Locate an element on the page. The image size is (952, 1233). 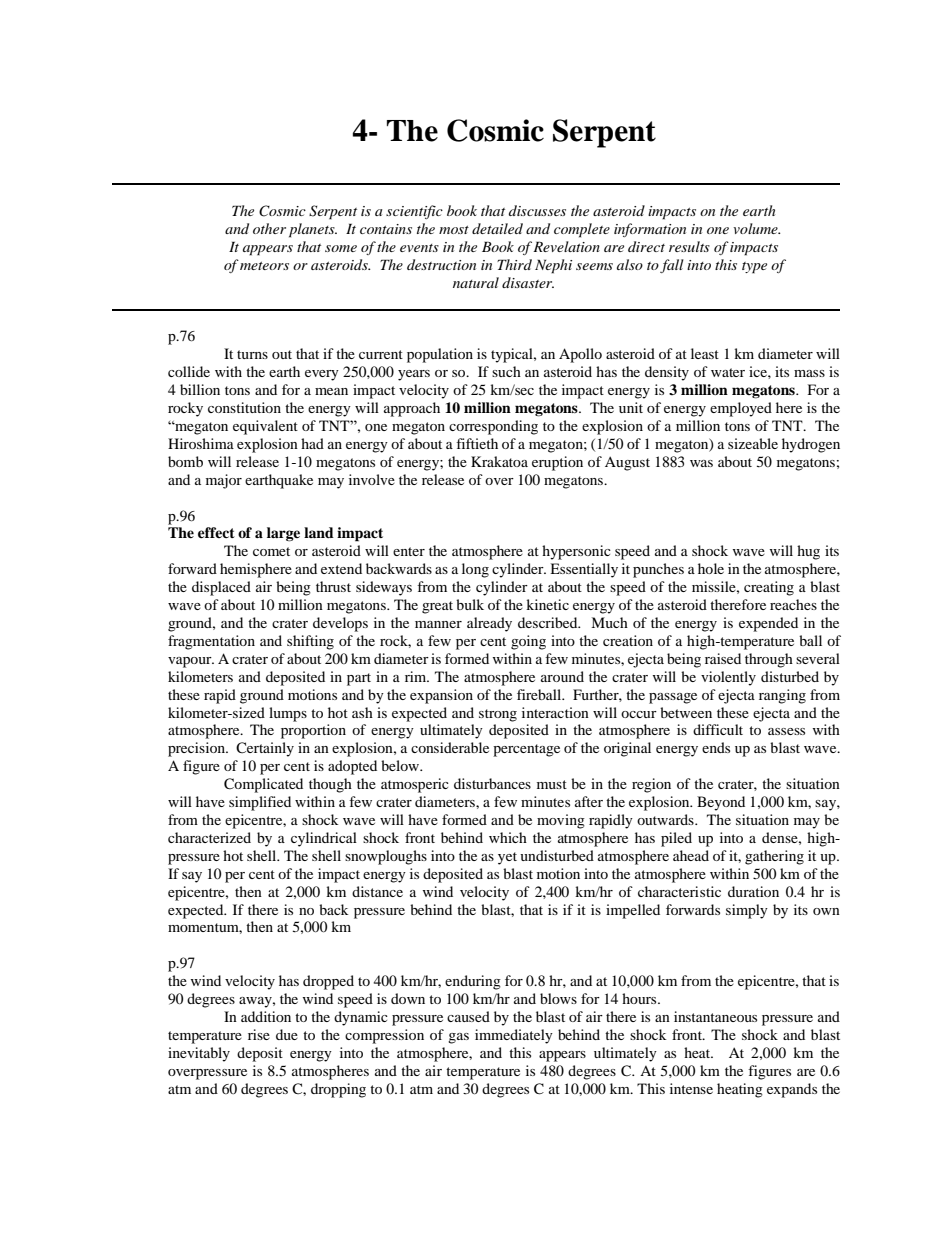
immediately is located at coordinates (514, 1036).
